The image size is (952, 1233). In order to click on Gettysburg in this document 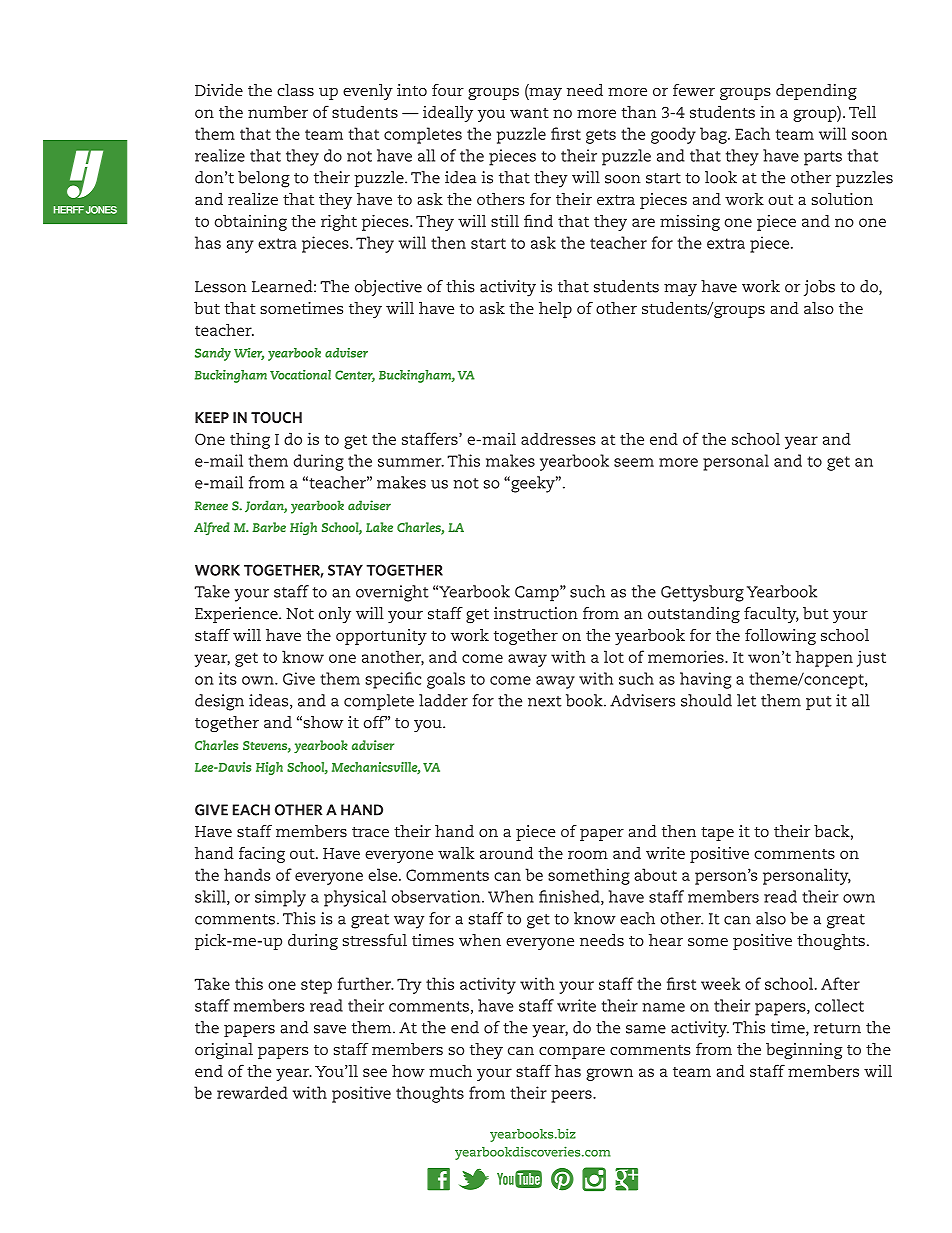, I will do `click(702, 593)`.
